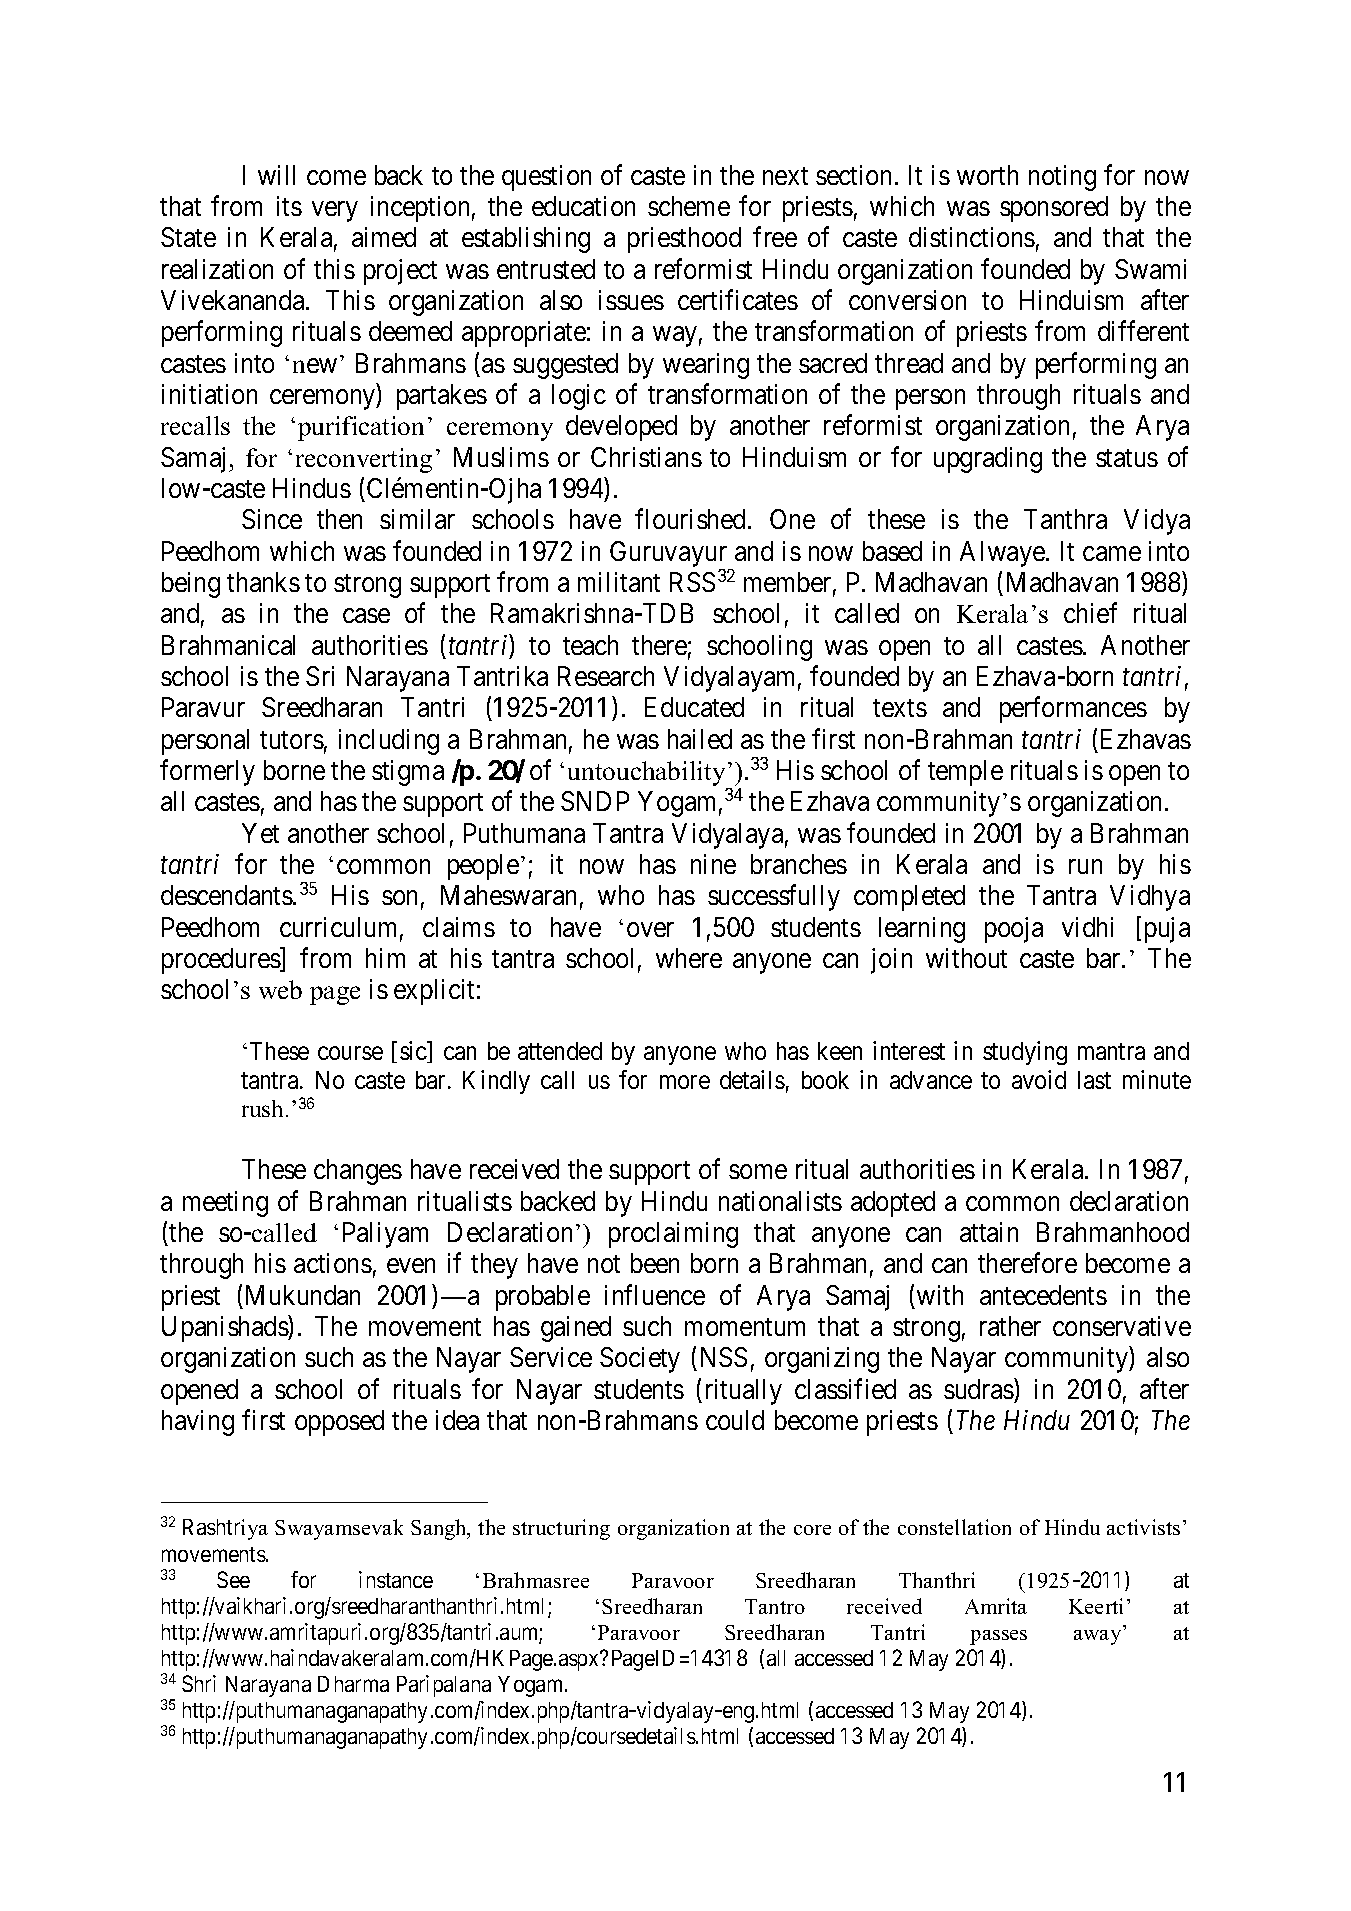  I want to click on attain, so click(989, 1232).
